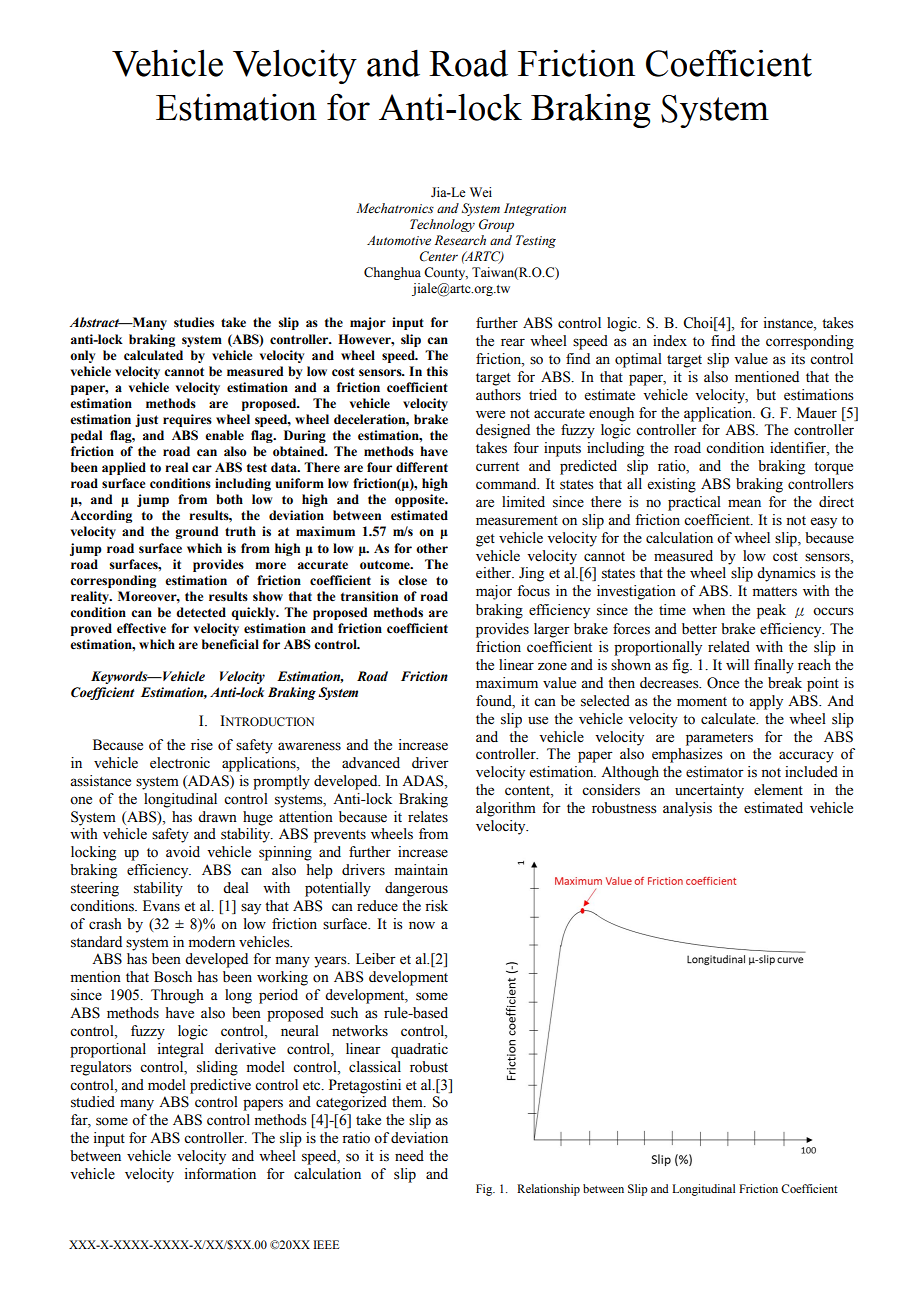 This document has width=924, height=1308. I want to click on Technology, so click(442, 225).
